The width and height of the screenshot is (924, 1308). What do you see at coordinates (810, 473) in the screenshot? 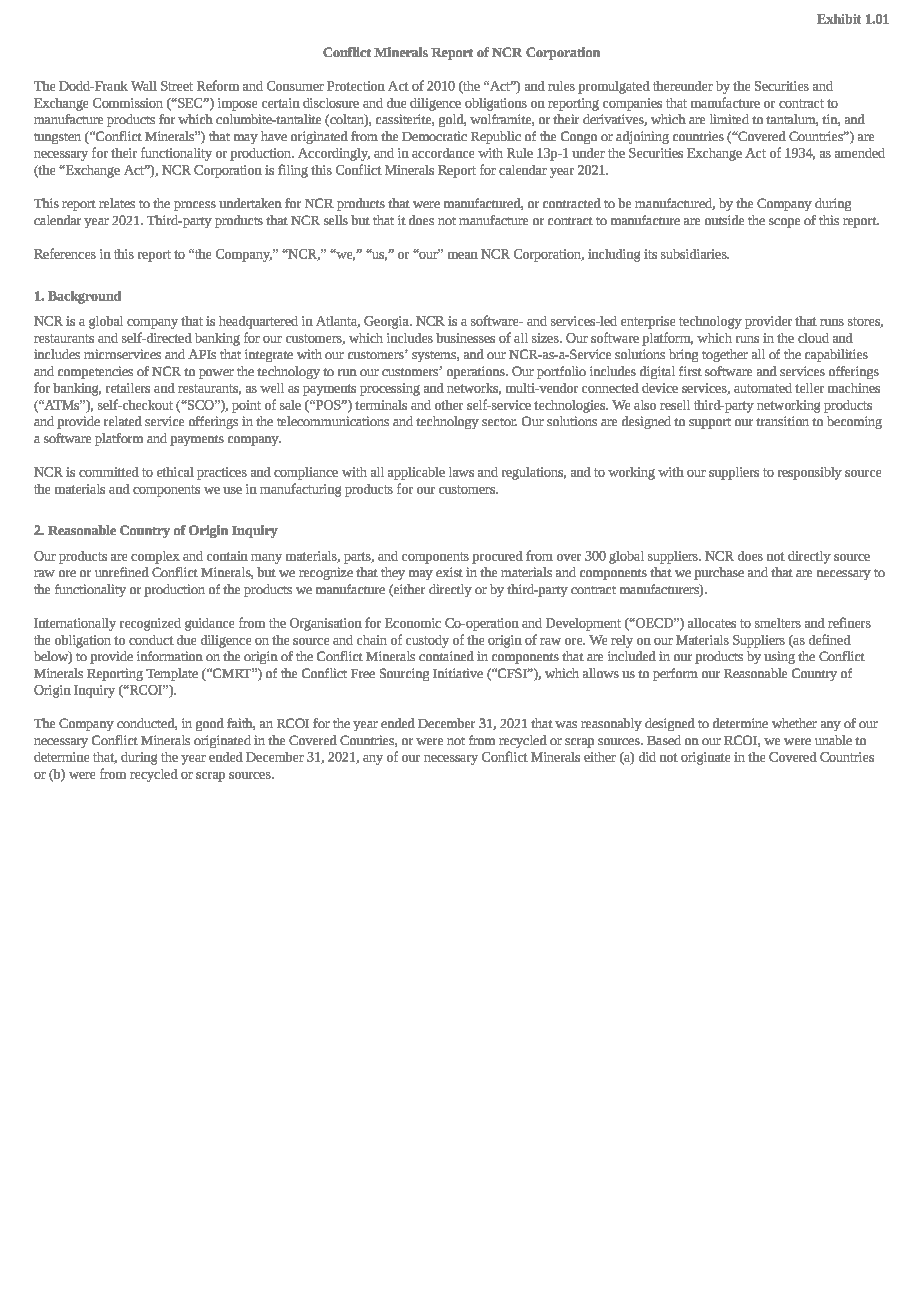
I see `responsibly` at bounding box center [810, 473].
